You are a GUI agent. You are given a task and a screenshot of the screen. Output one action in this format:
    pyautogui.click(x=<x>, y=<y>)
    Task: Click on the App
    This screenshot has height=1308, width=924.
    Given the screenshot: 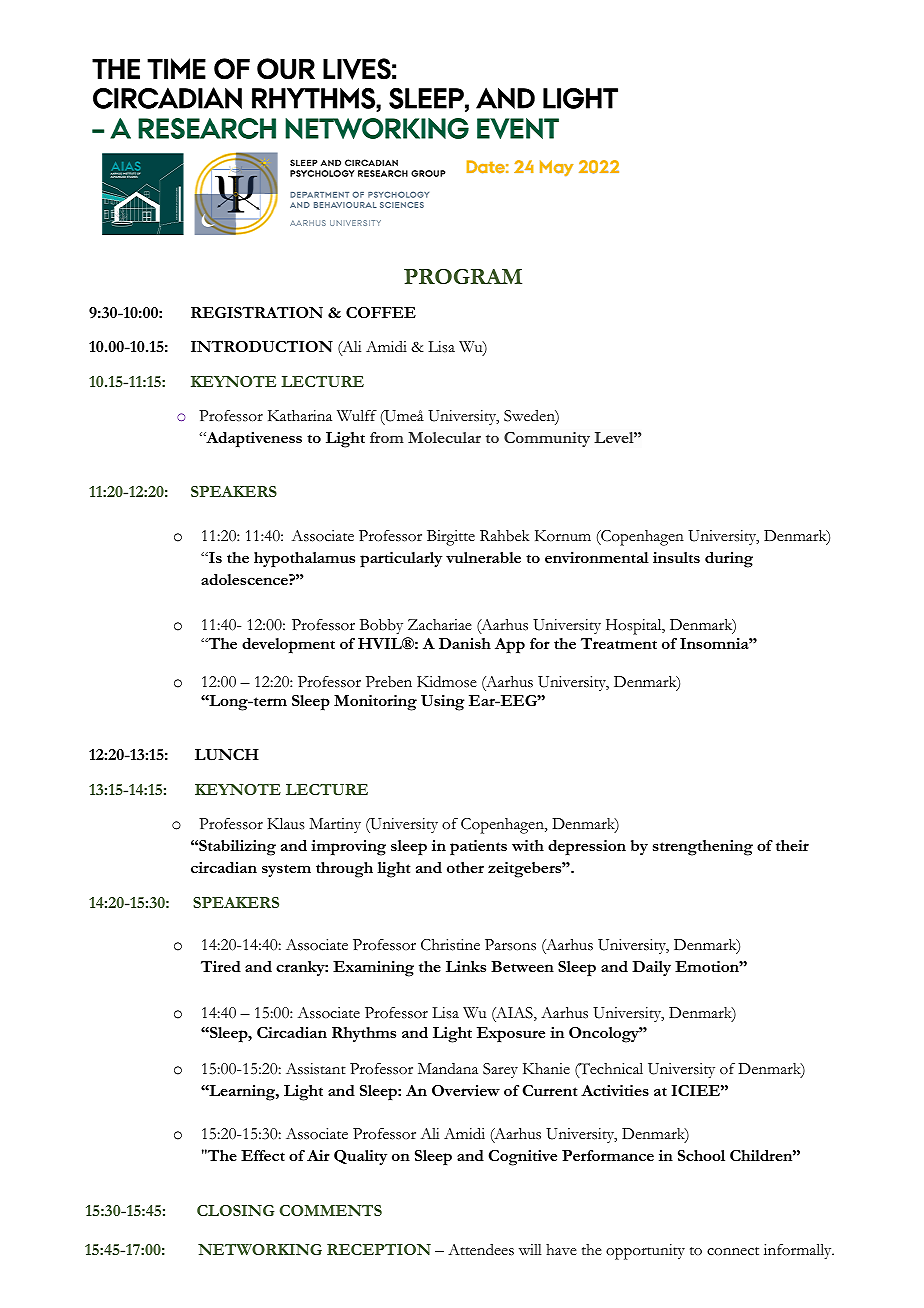 What is the action you would take?
    pyautogui.click(x=510, y=646)
